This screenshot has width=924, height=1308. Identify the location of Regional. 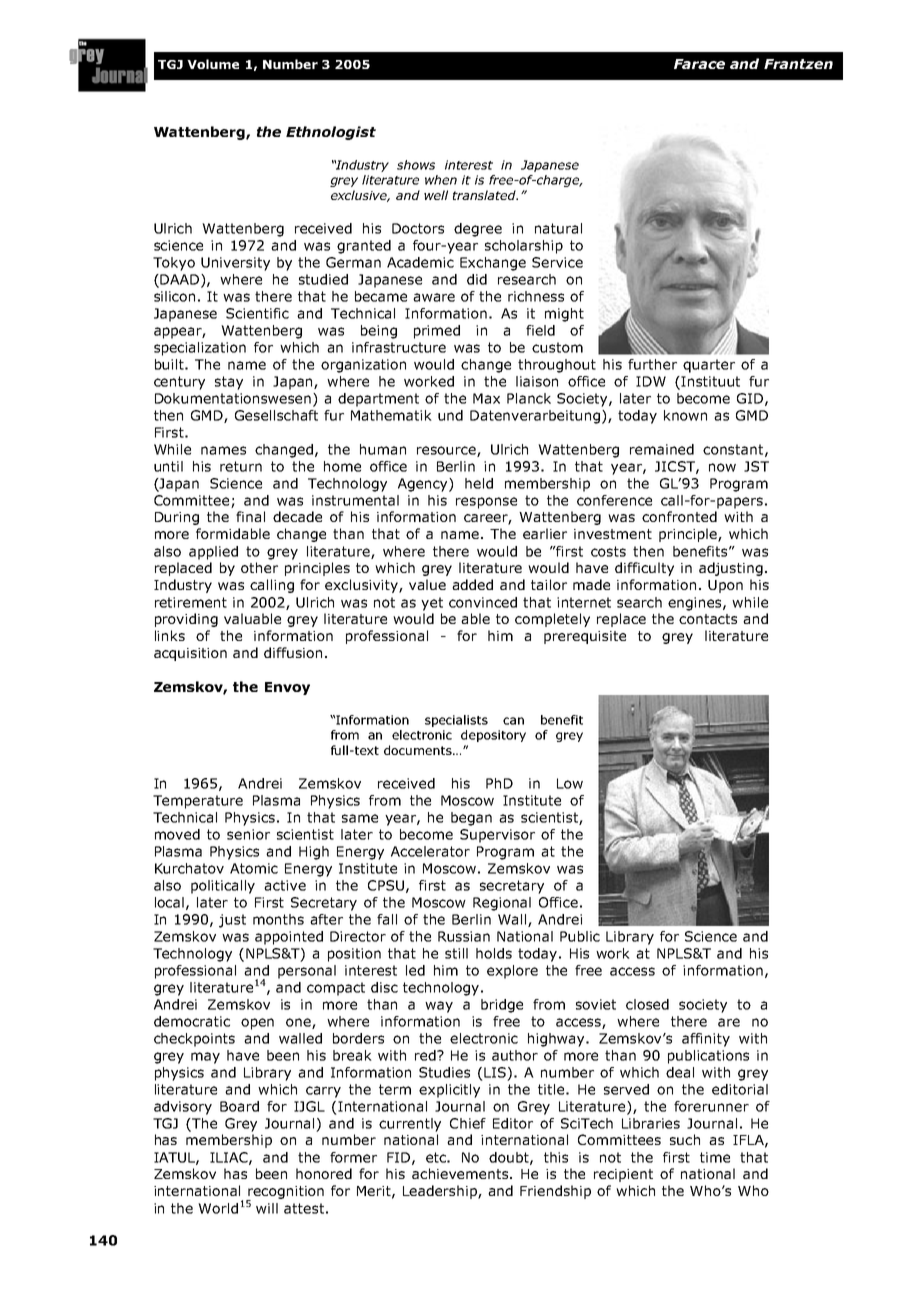
(502, 904).
